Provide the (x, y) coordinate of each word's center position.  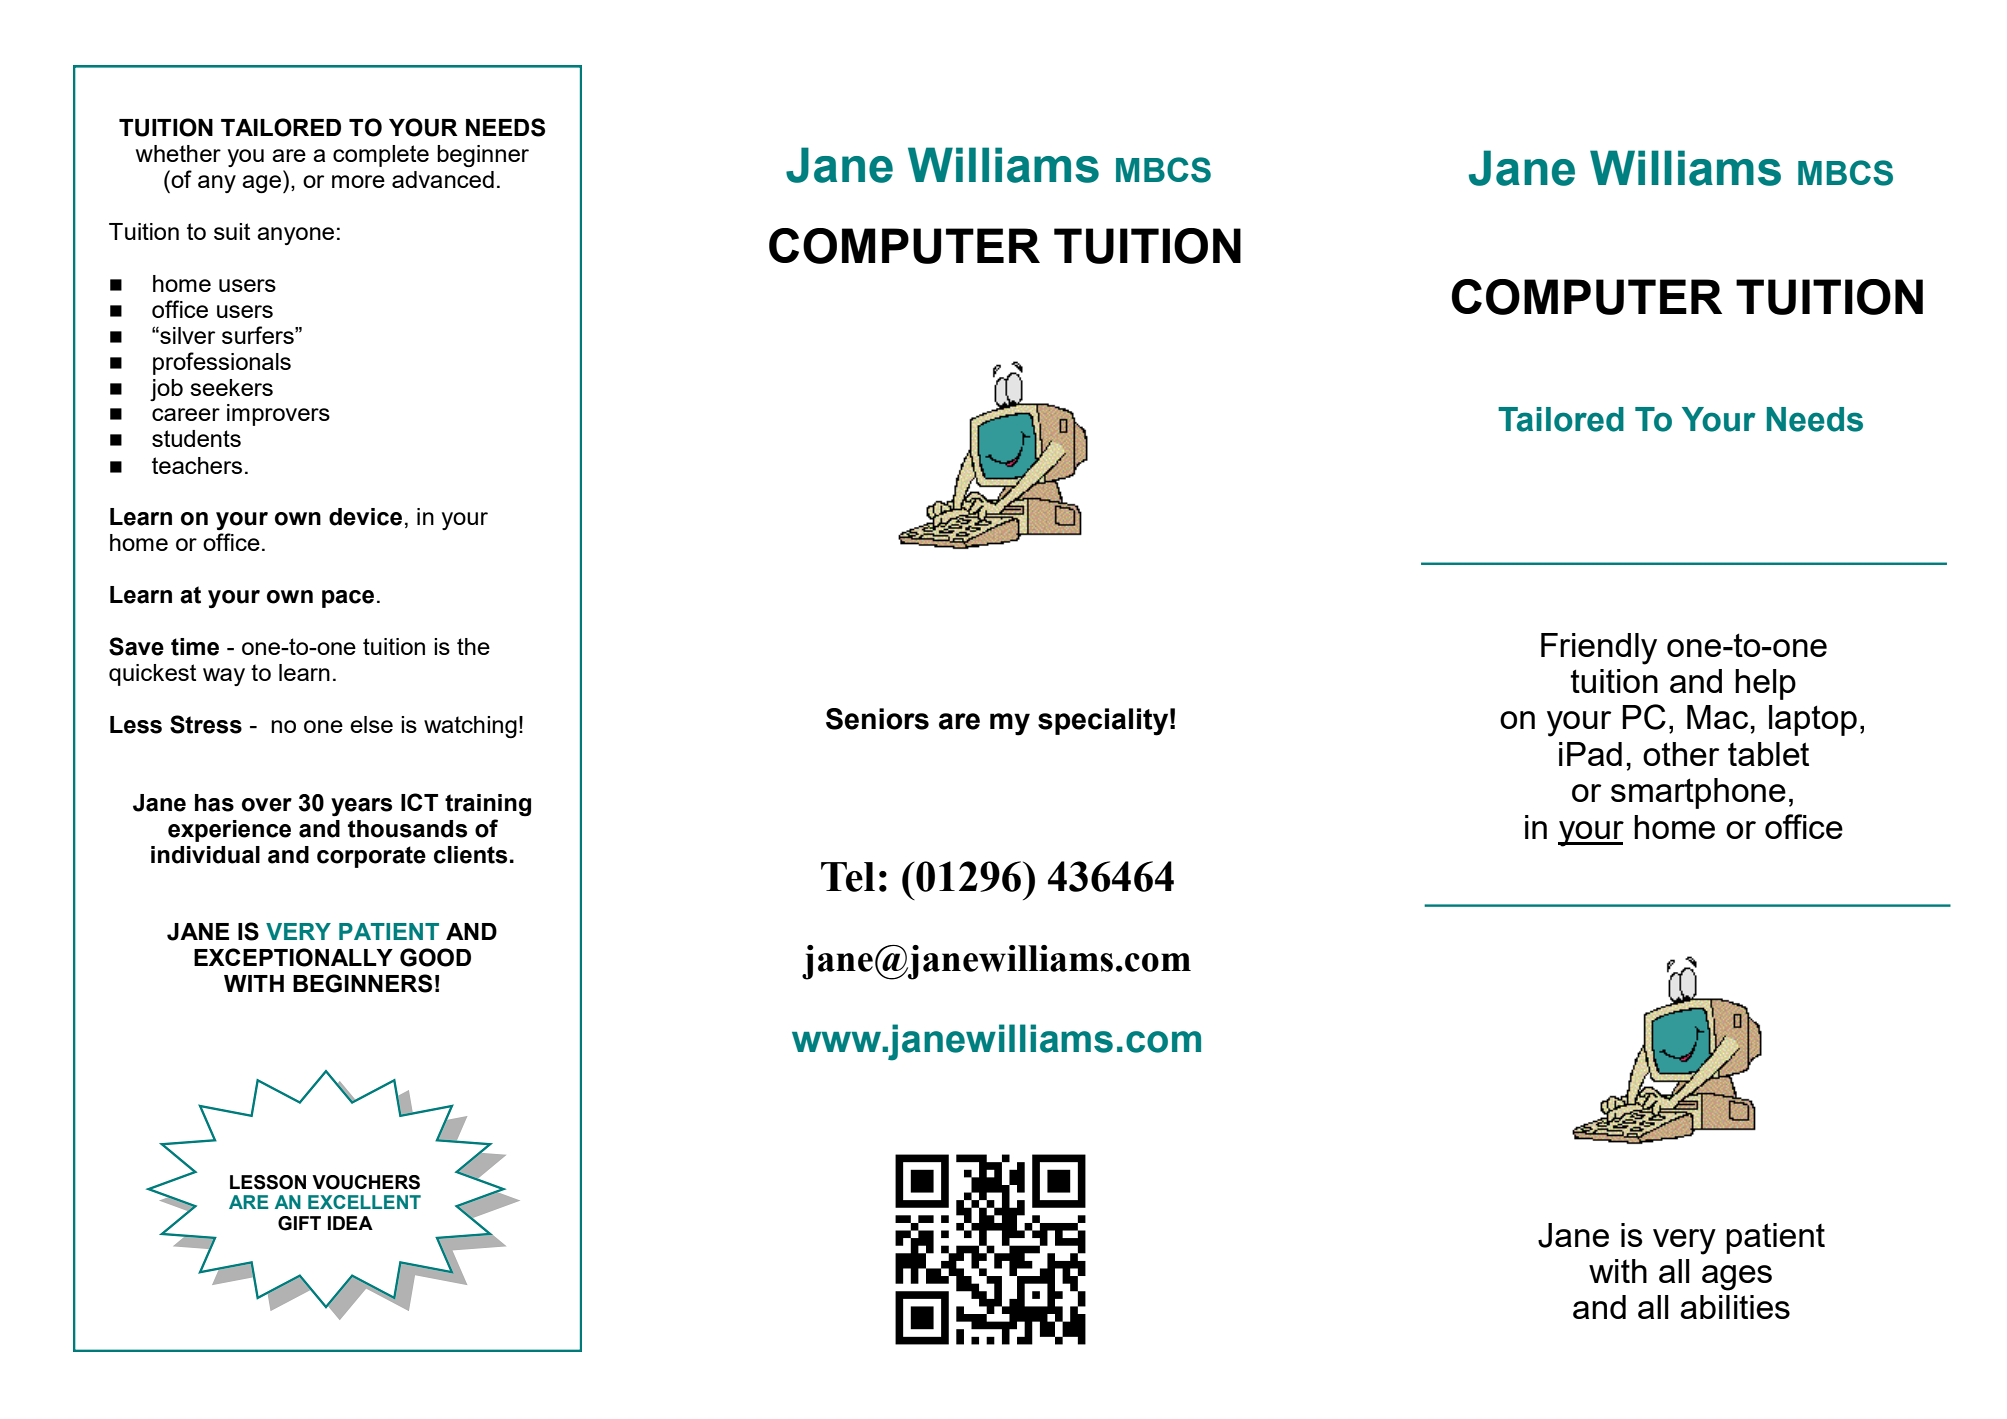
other (1681, 754)
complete (381, 156)
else (371, 724)
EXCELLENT (364, 1202)
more (358, 181)
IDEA (350, 1223)
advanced (443, 179)
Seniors (877, 719)
